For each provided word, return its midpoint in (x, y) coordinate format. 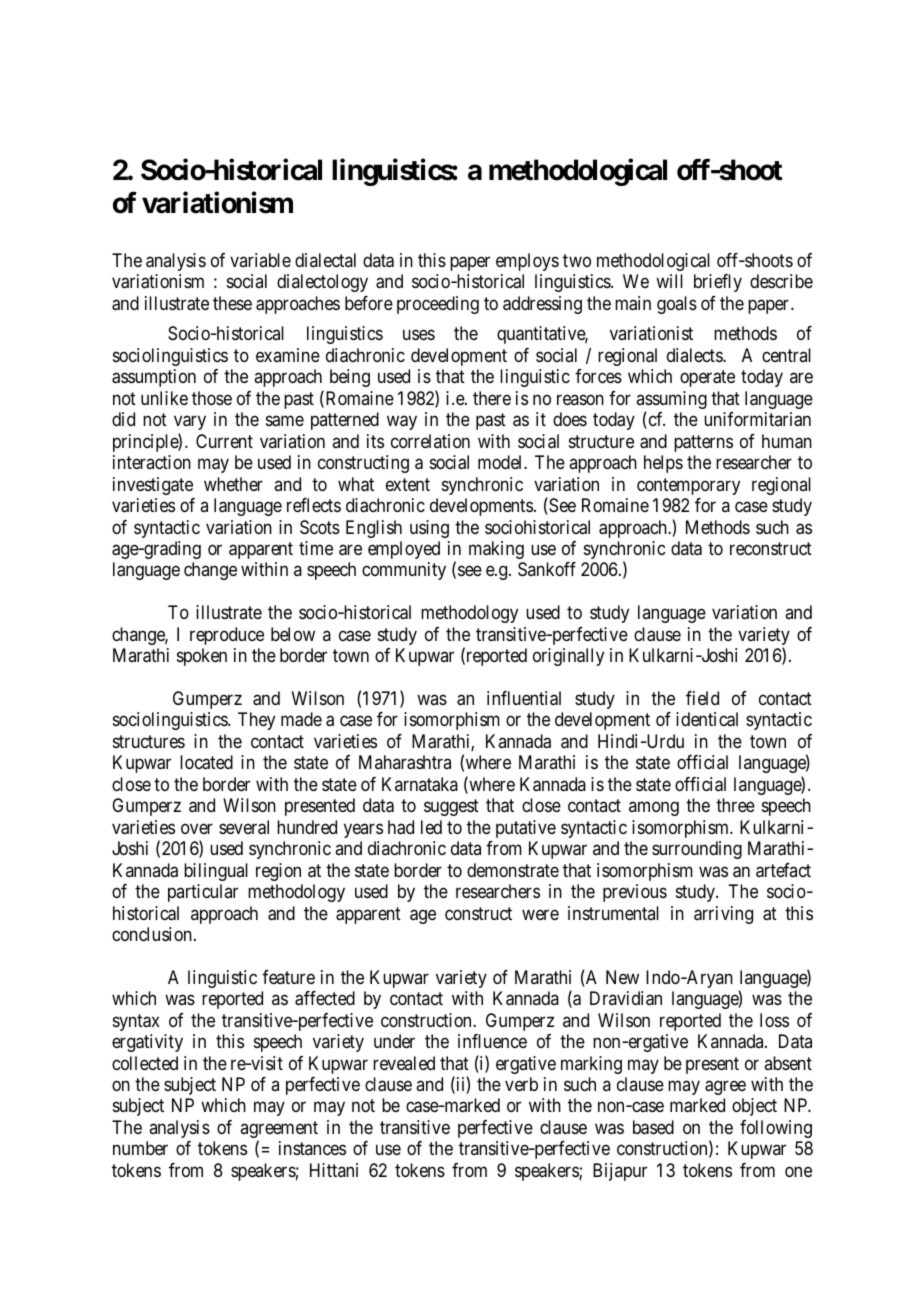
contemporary (688, 486)
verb (521, 1084)
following (776, 1129)
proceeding (438, 305)
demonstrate (513, 870)
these (232, 303)
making (496, 550)
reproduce (227, 636)
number (140, 1148)
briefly (718, 283)
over (197, 828)
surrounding (697, 850)
